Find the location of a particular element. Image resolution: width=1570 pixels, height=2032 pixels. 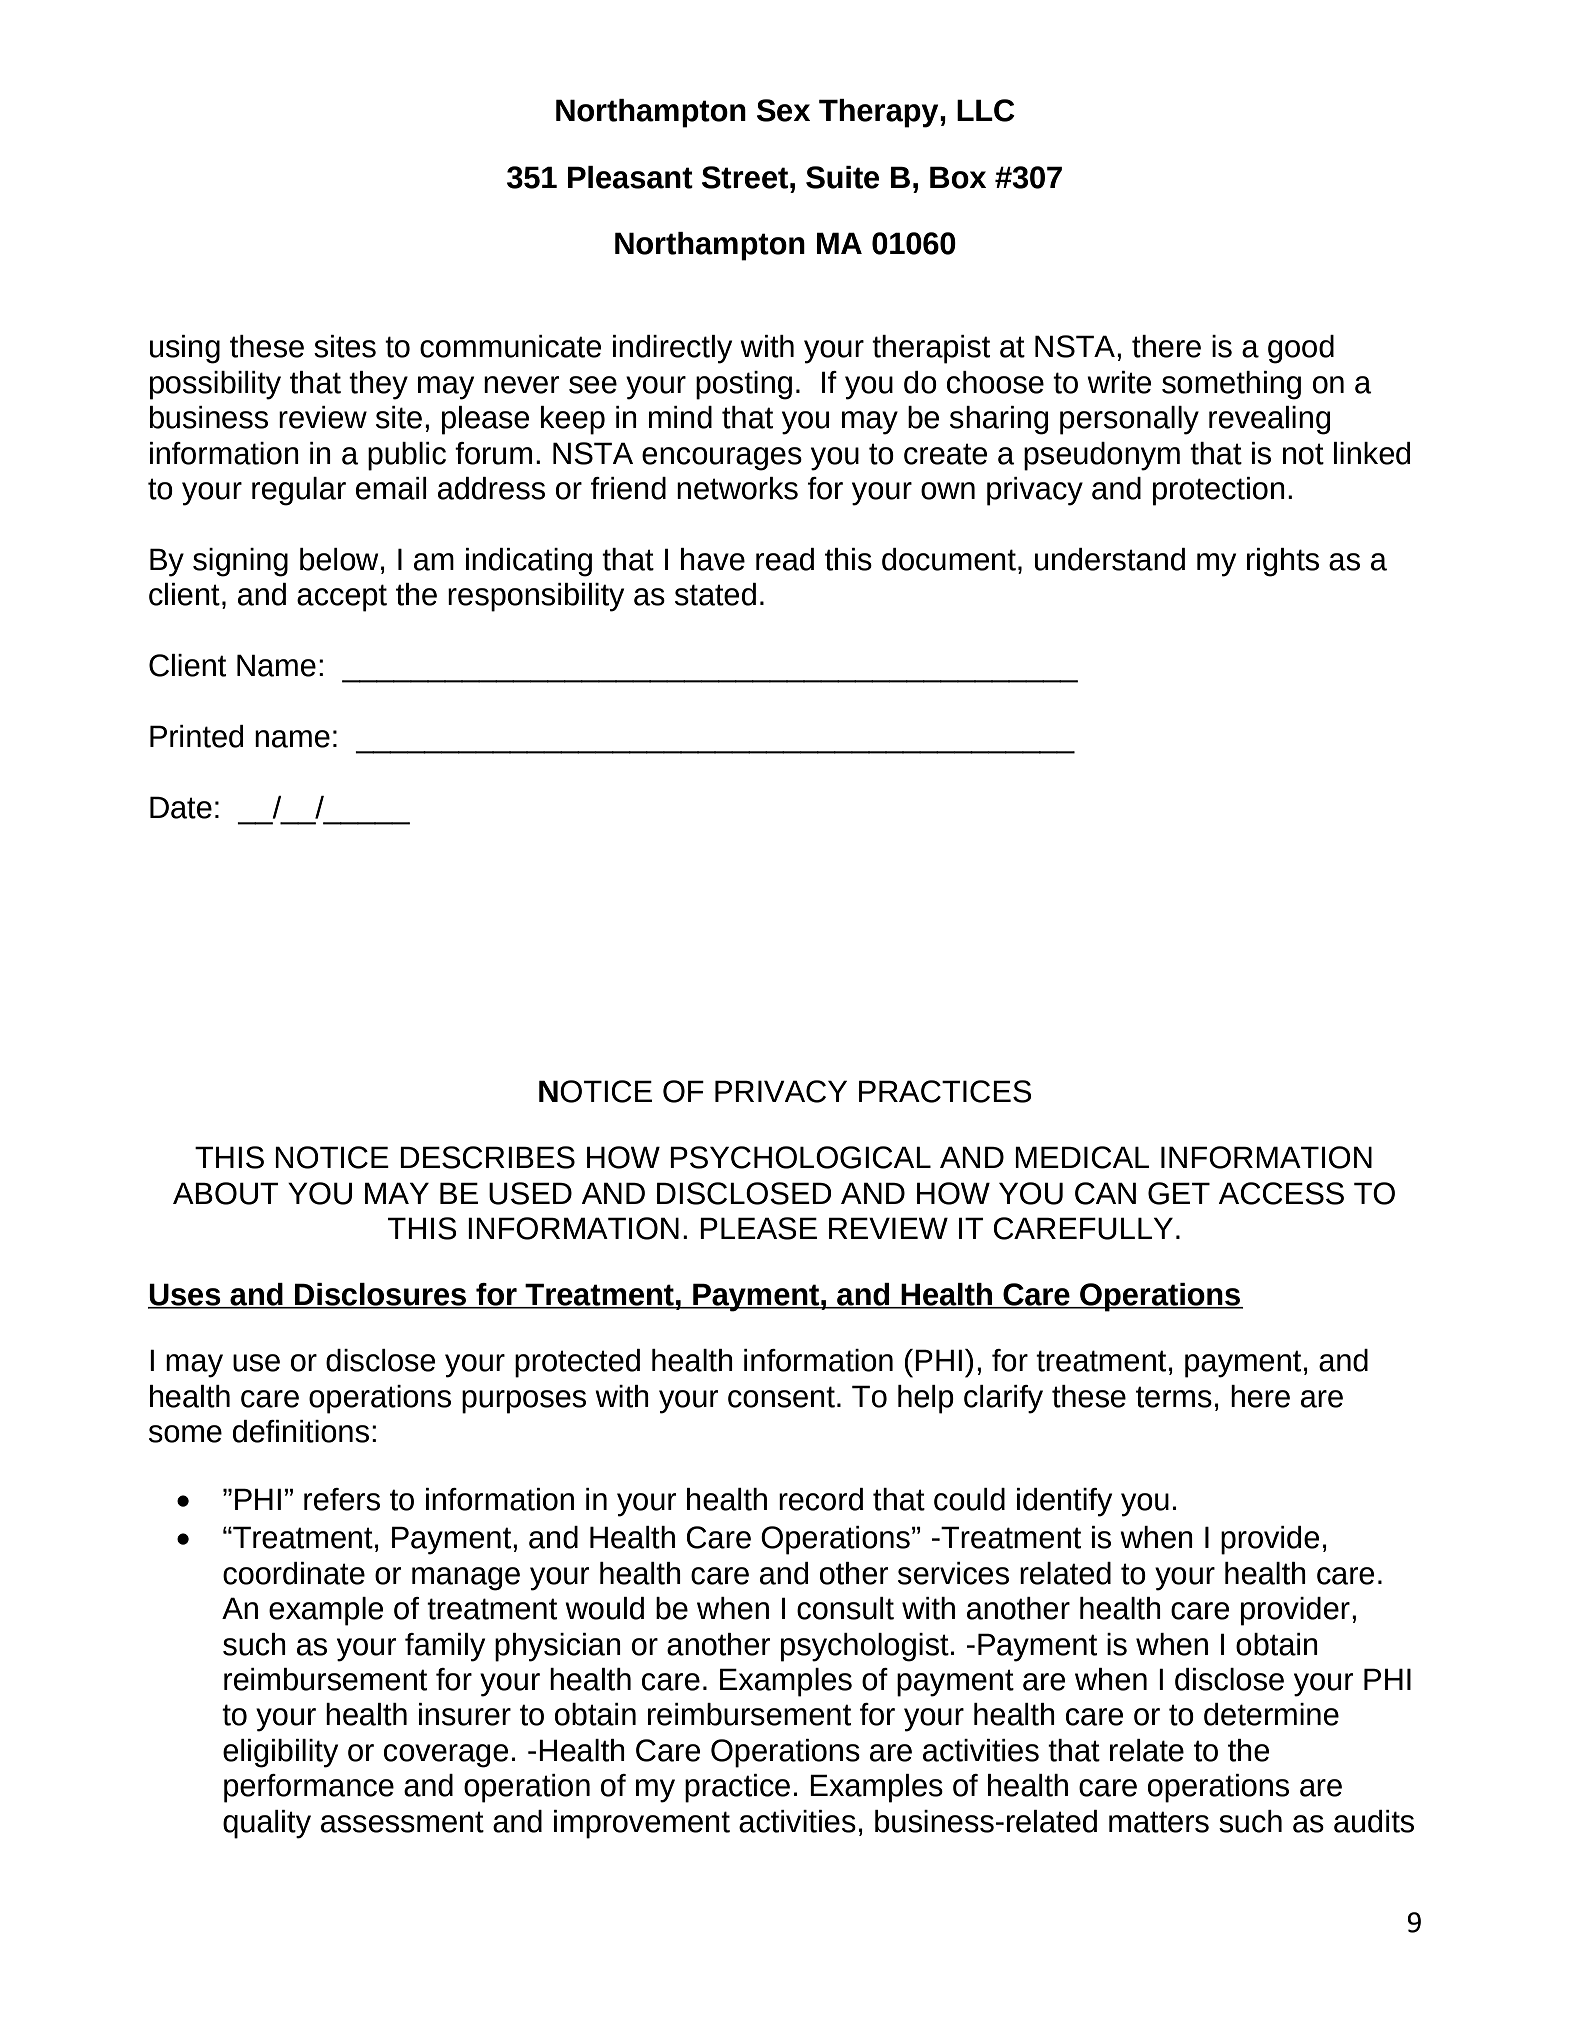

consent is located at coordinates (781, 1397).
